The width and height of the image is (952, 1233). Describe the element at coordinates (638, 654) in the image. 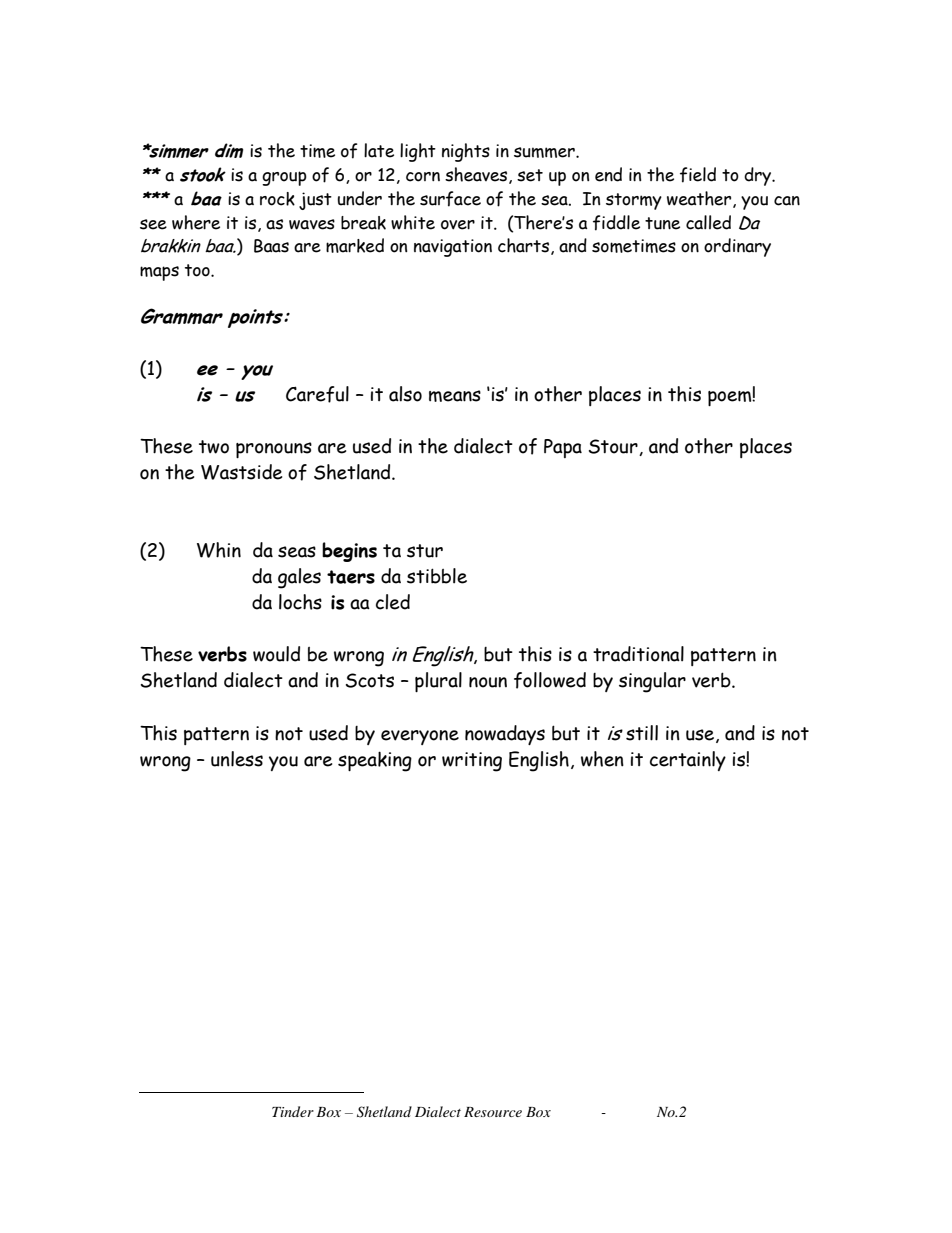

I see `traditional` at that location.
